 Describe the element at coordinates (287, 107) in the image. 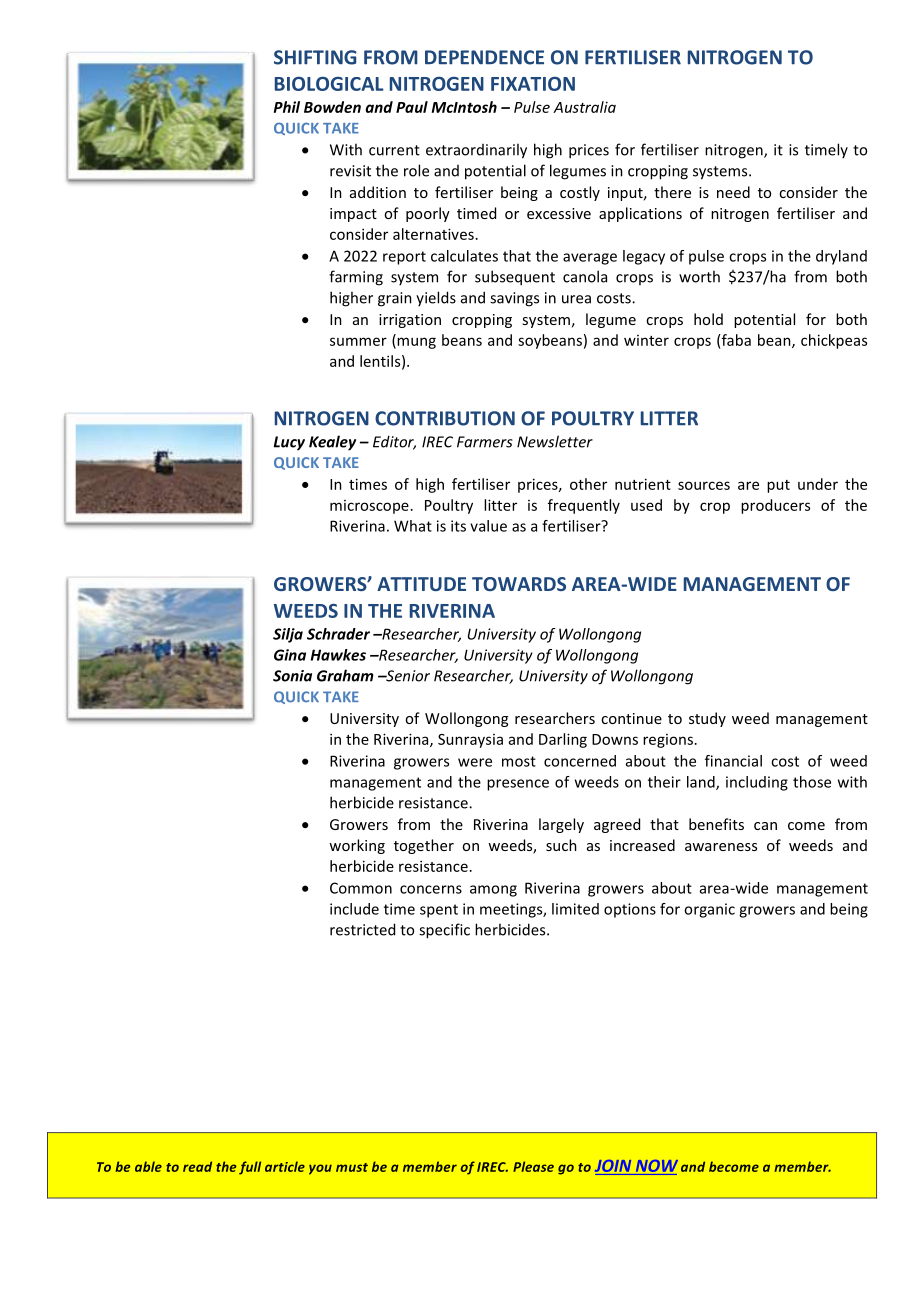

I see `Phil` at that location.
